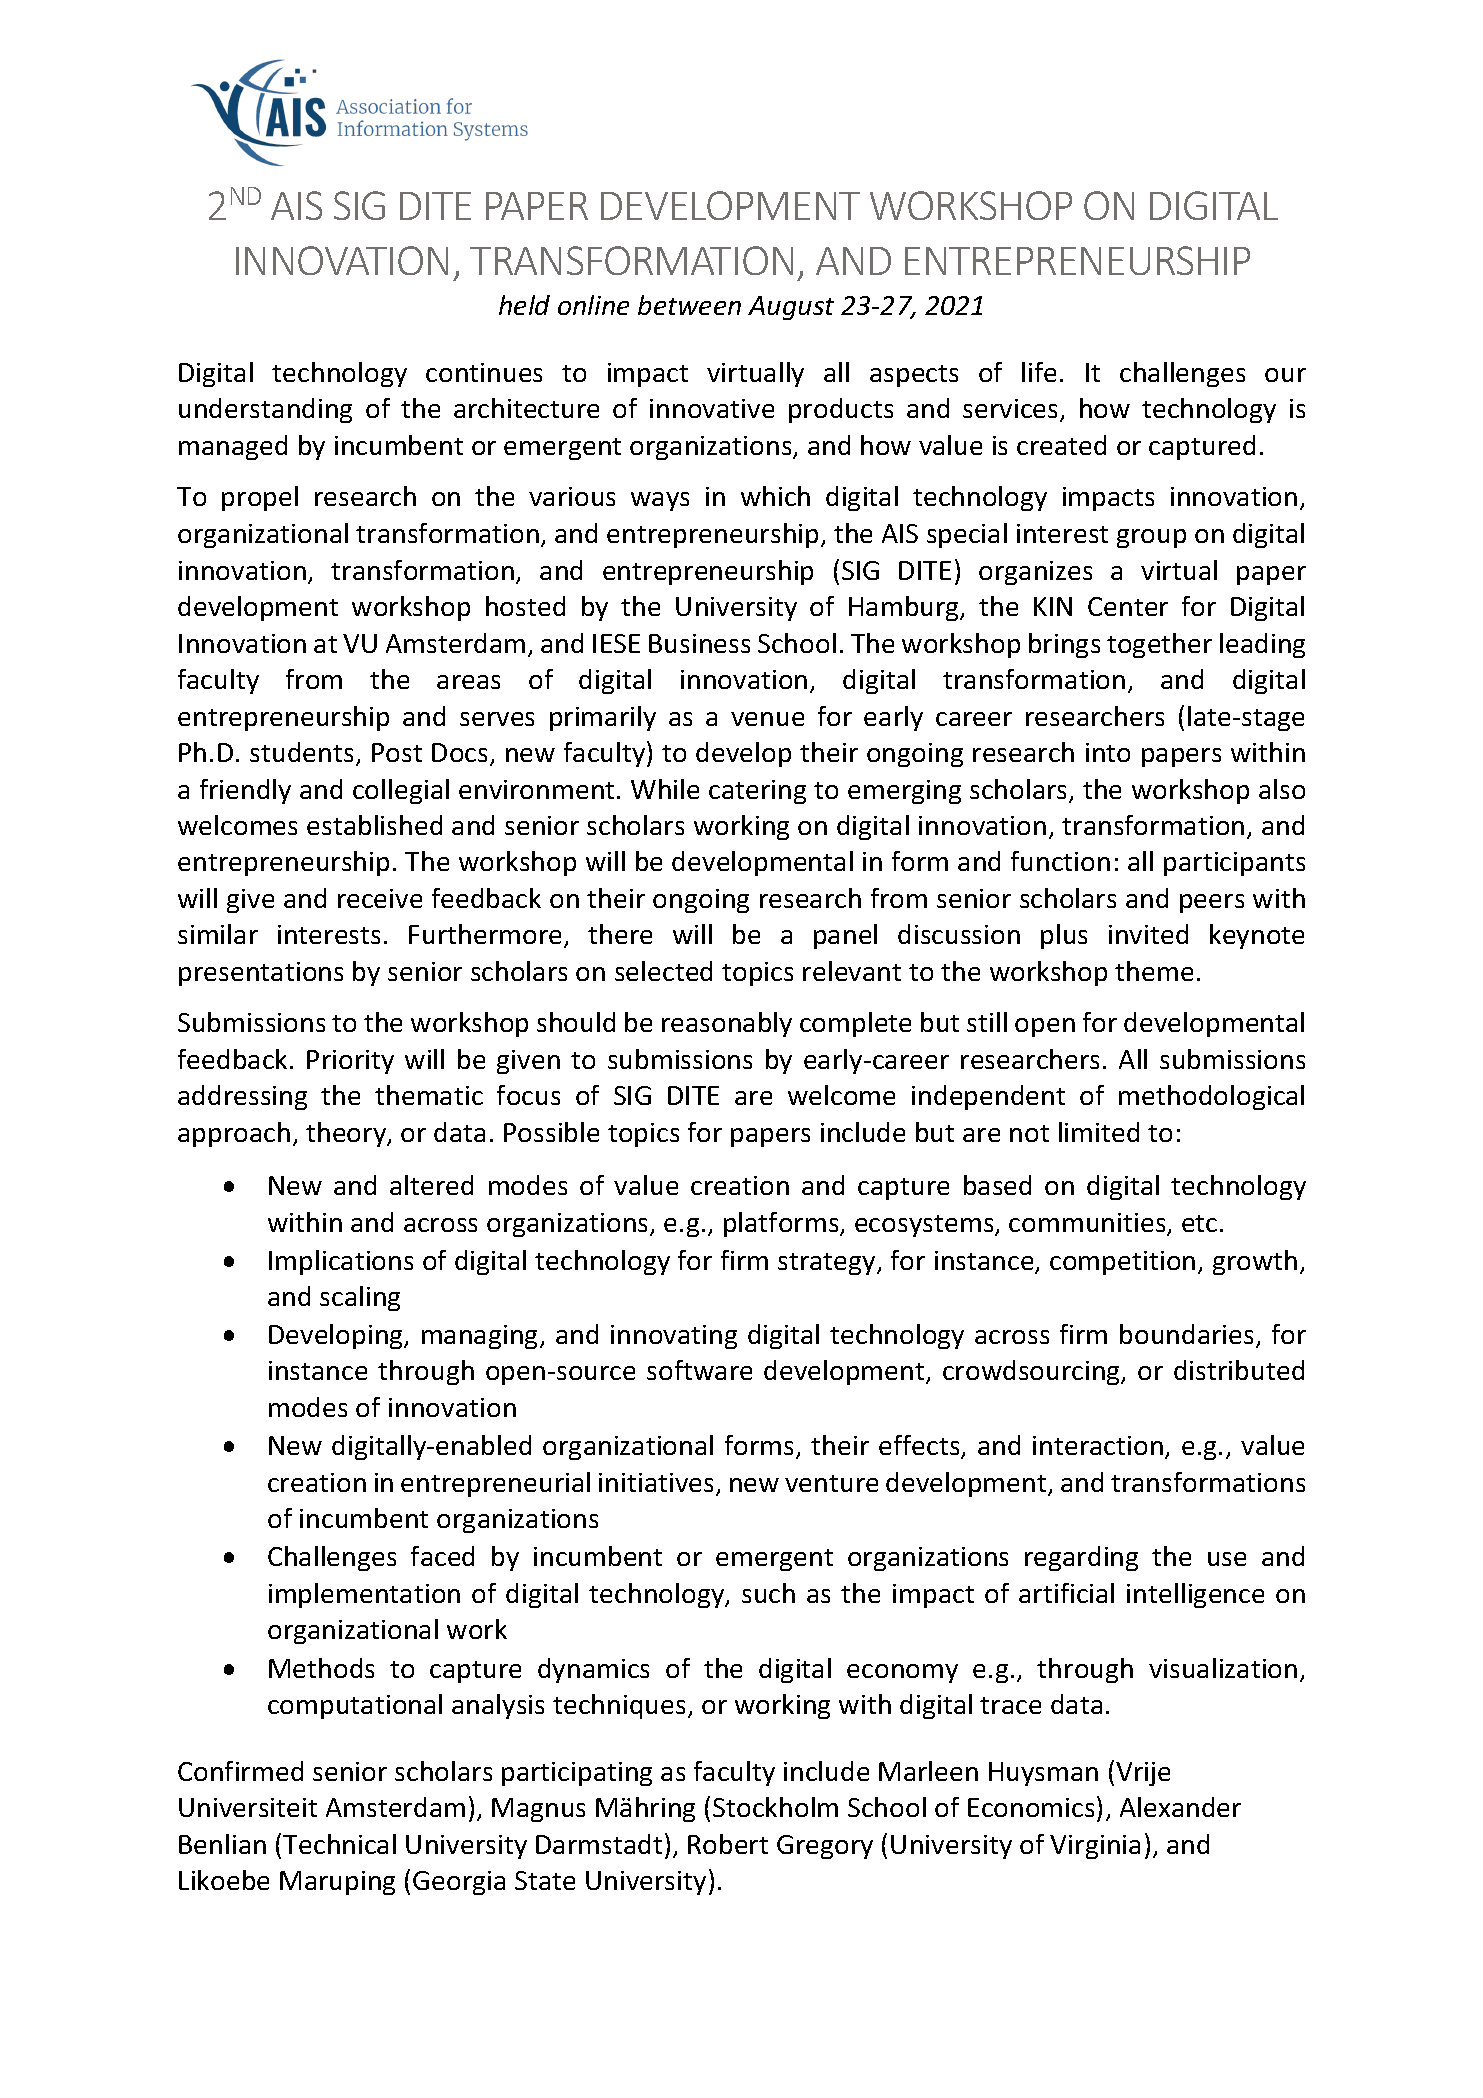 The image size is (1483, 2098). Describe the element at coordinates (1039, 372) in the page. I see `life` at that location.
